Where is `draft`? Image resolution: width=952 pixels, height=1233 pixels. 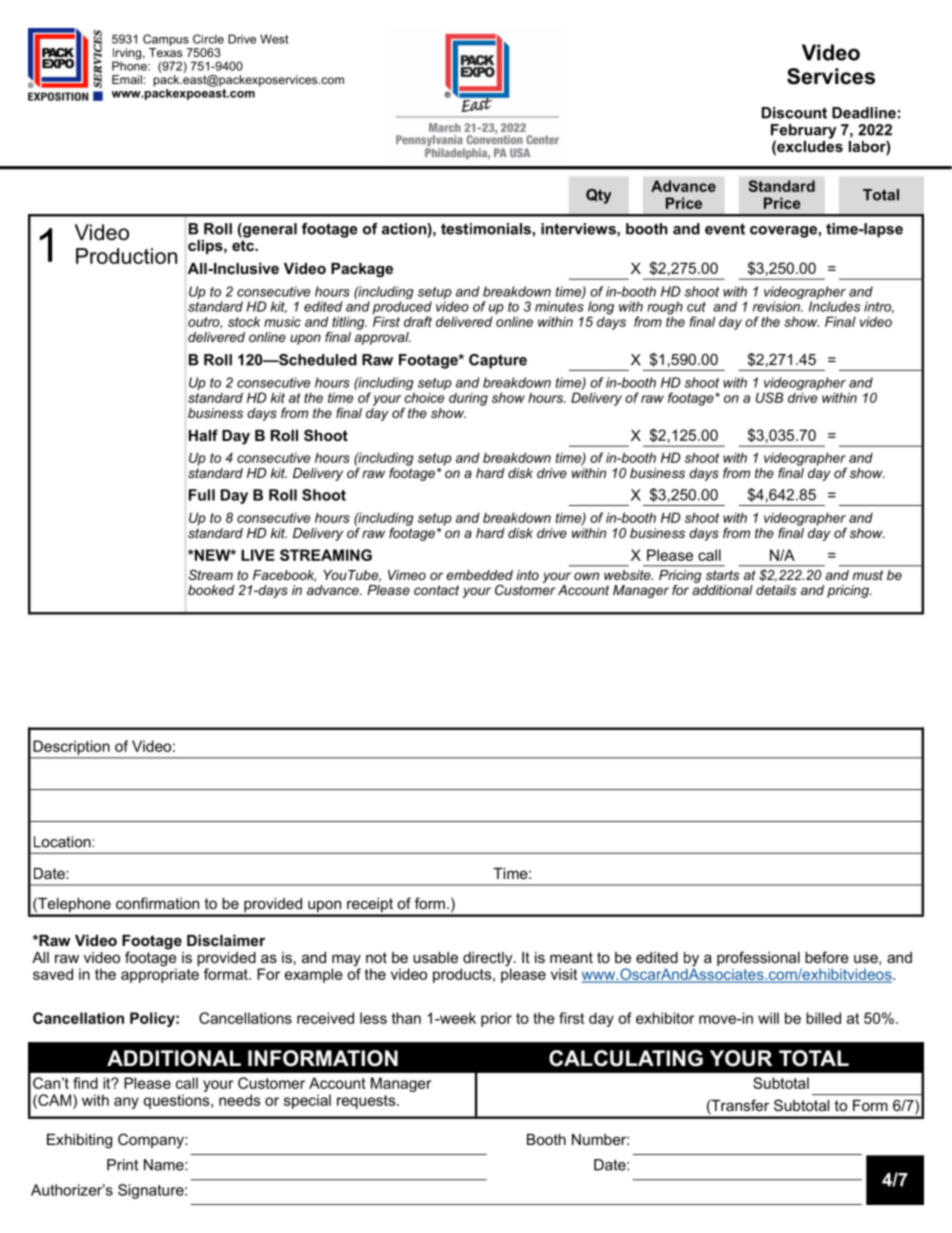
draft is located at coordinates (418, 321).
